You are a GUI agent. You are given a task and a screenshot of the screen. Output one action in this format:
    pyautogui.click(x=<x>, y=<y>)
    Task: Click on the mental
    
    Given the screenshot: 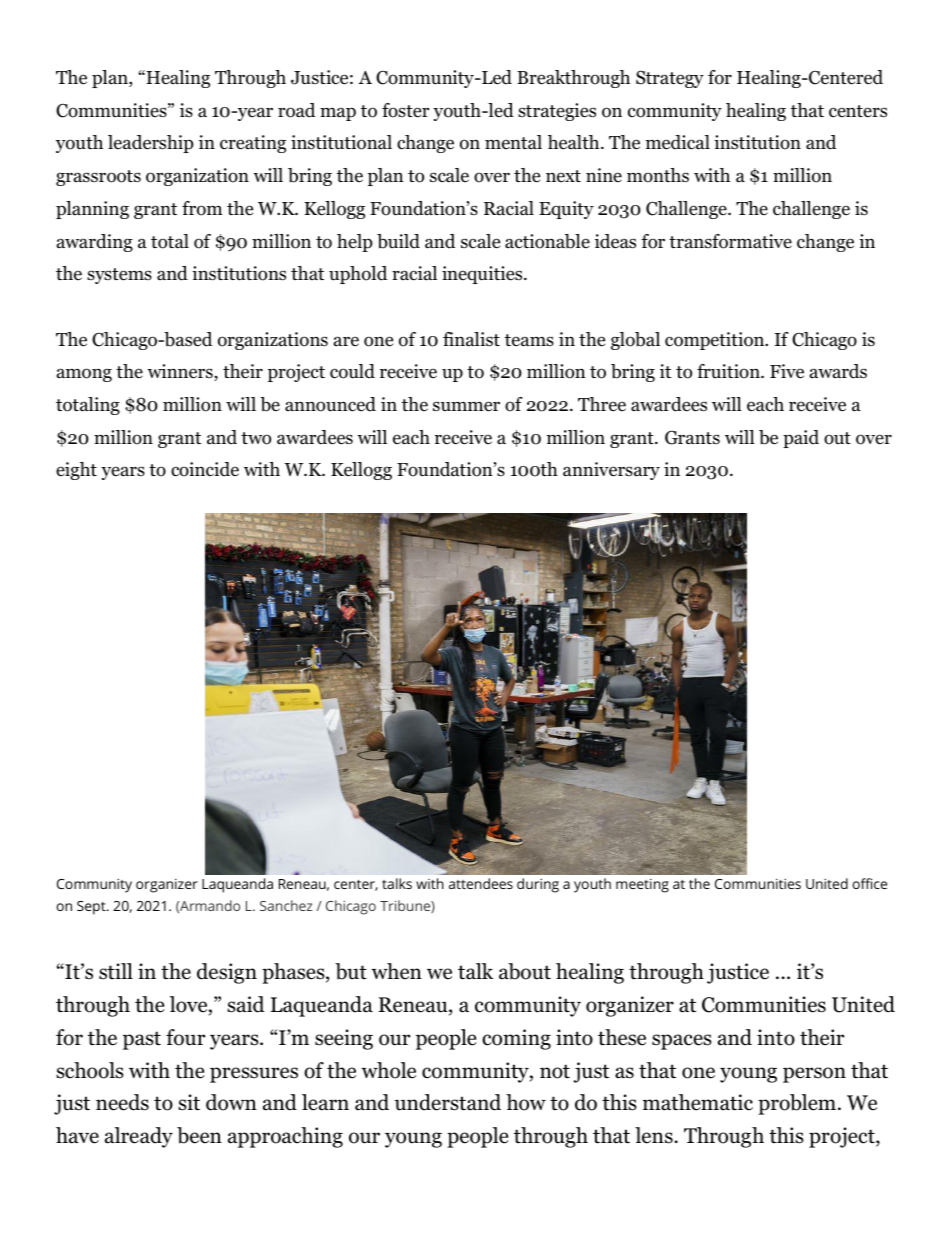 What is the action you would take?
    pyautogui.click(x=513, y=142)
